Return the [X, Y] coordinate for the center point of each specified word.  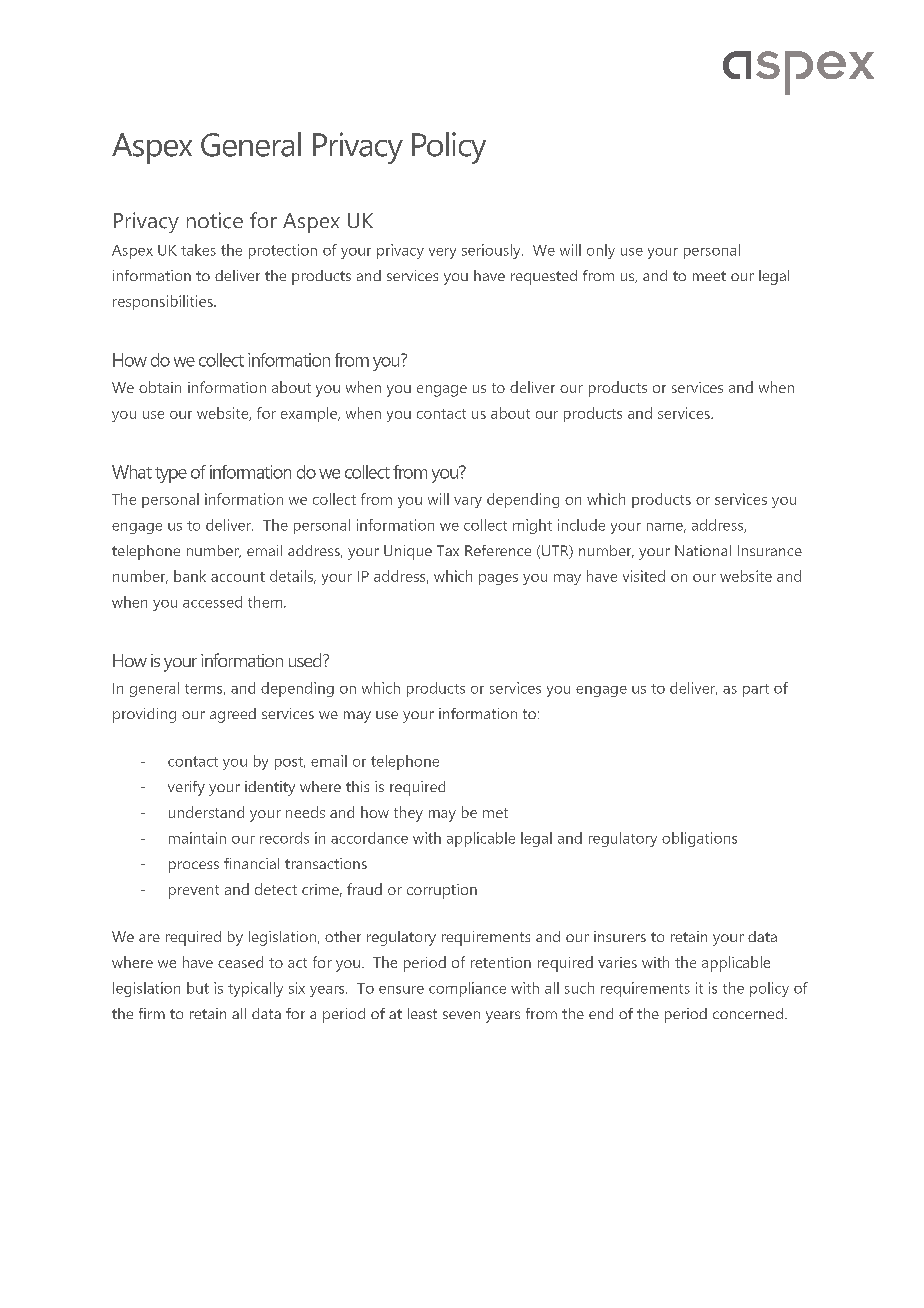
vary [468, 502]
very [442, 253]
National [703, 550]
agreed [233, 715]
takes [198, 250]
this [357, 786]
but [198, 988]
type [171, 475]
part [756, 690]
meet [709, 276]
